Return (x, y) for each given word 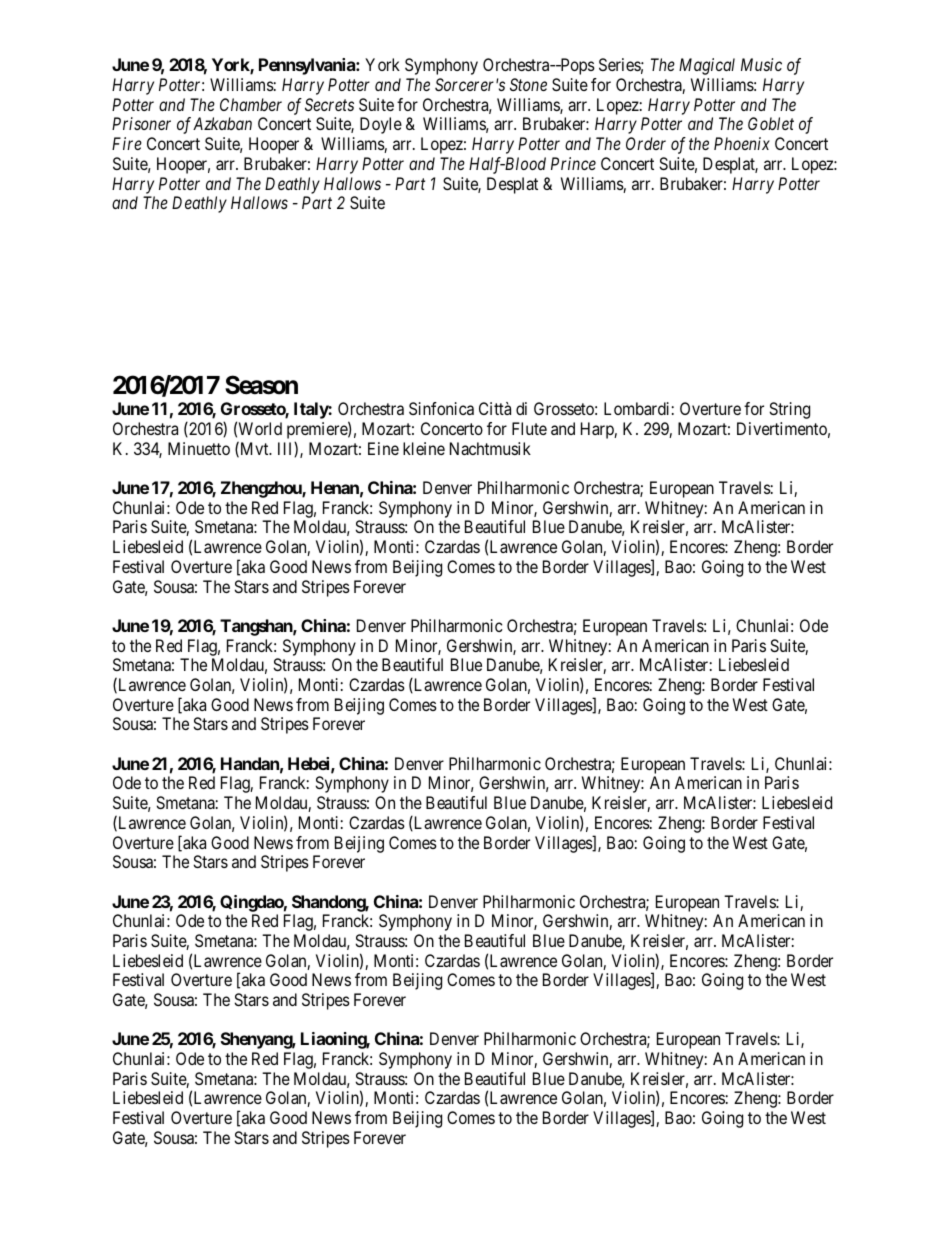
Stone (528, 84)
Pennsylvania (308, 66)
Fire (127, 143)
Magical (707, 66)
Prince (573, 163)
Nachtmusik (490, 448)
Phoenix (742, 143)
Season (261, 385)
